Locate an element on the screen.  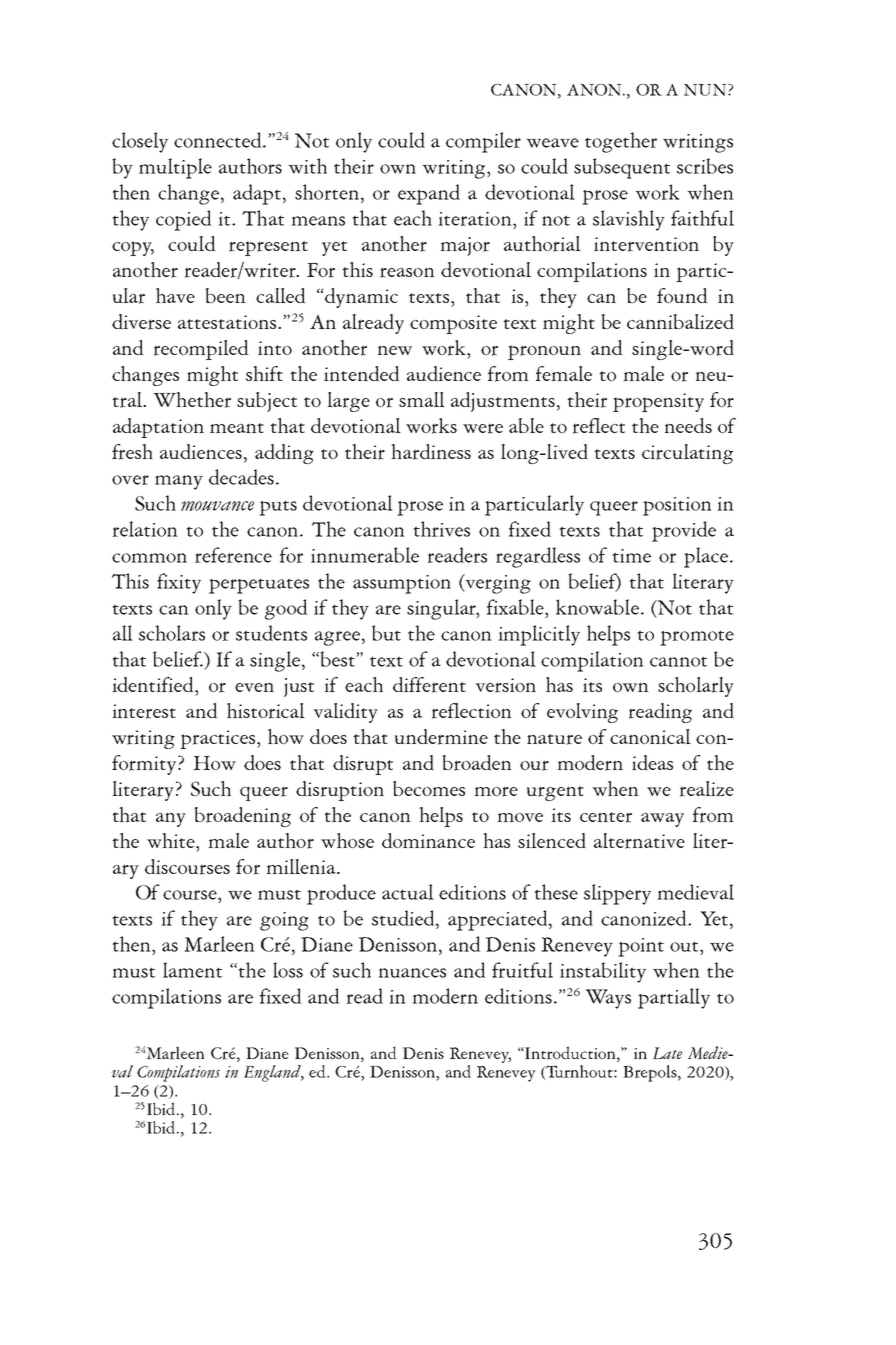
together is located at coordinates (621, 142).
